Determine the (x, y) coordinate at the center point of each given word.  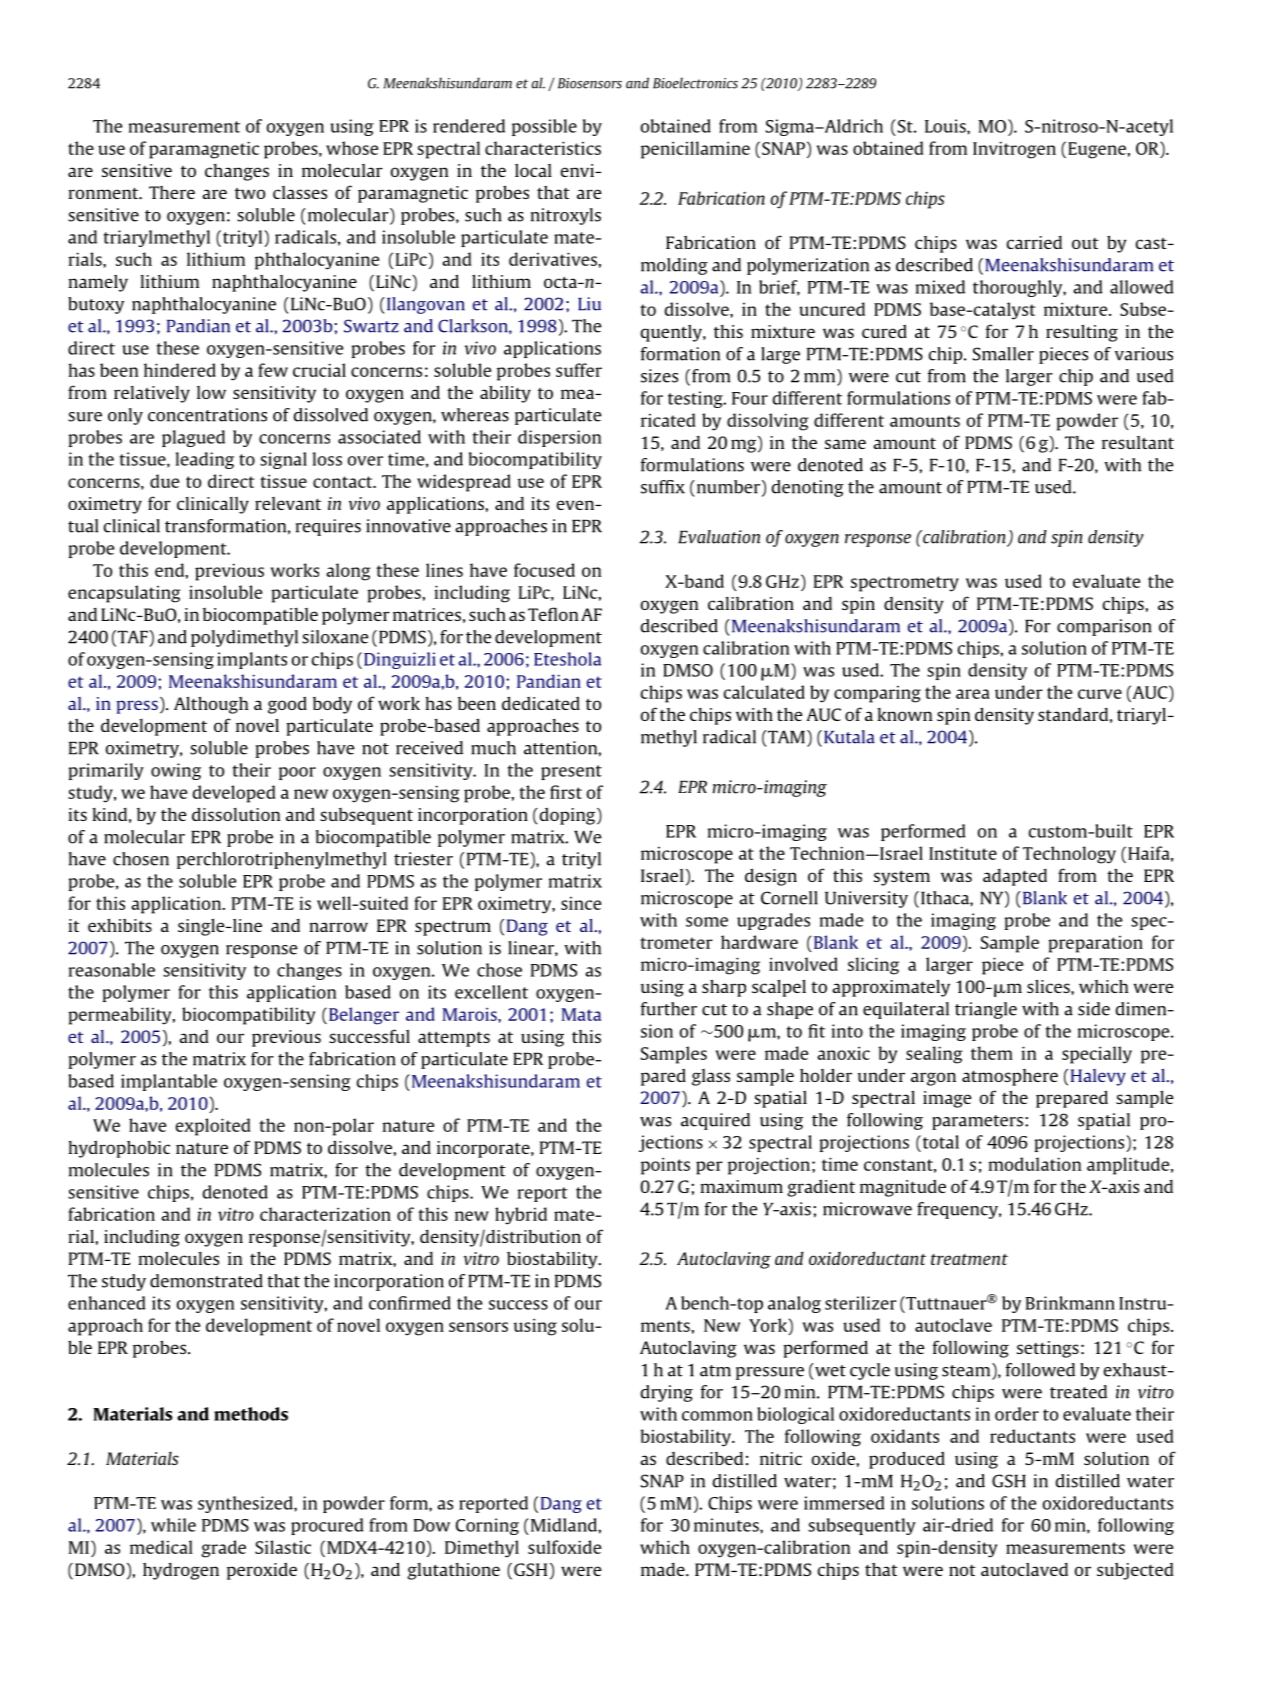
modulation (1035, 1164)
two (250, 193)
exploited (212, 1127)
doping (567, 816)
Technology (1069, 855)
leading (205, 460)
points (665, 1166)
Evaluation (719, 537)
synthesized (246, 1504)
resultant (1138, 442)
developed (233, 794)
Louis (946, 126)
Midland (565, 1525)
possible (544, 127)
